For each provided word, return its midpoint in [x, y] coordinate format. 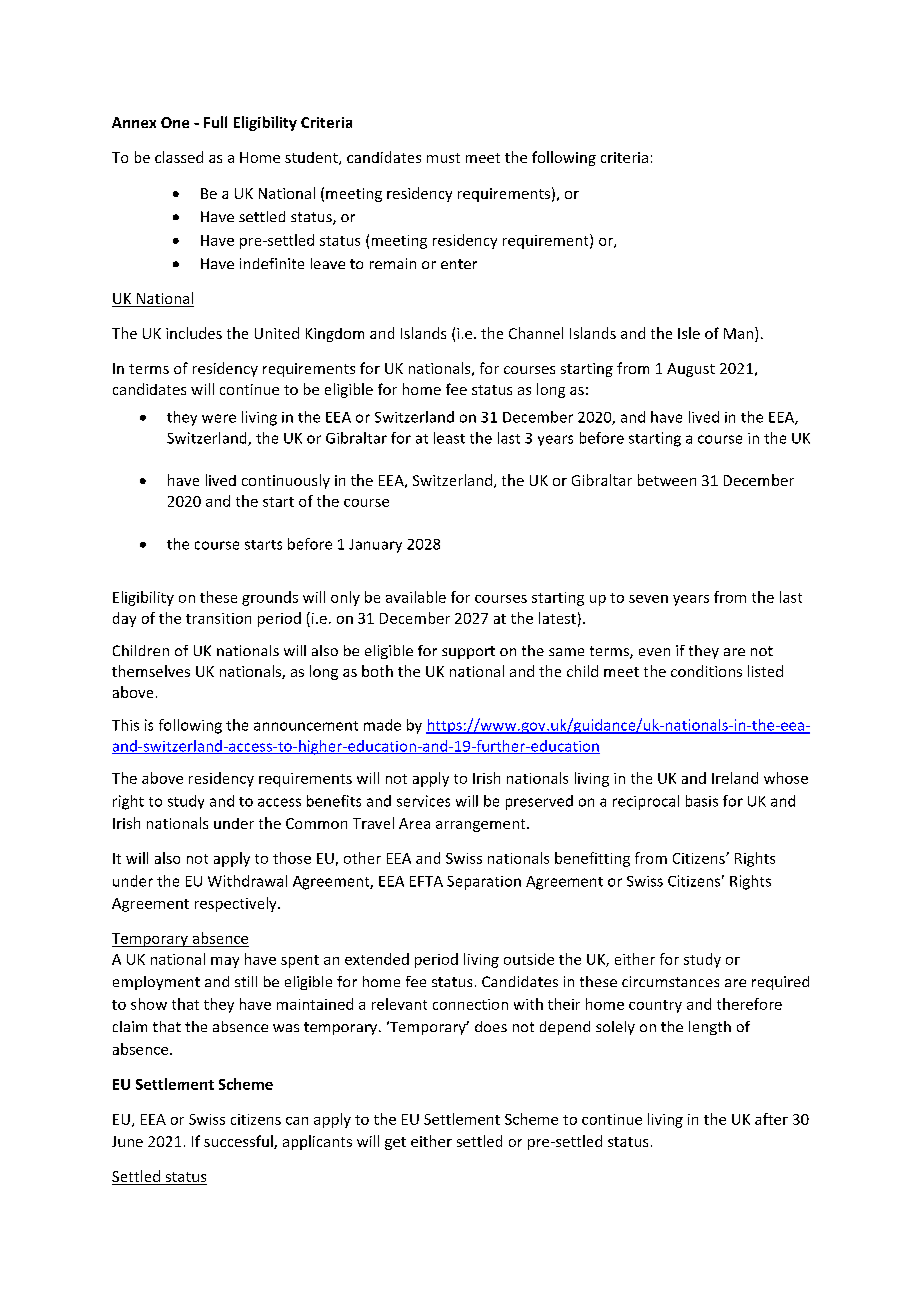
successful [239, 1142]
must [443, 158]
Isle [689, 333]
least [449, 438]
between [667, 480]
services [423, 801]
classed [179, 157]
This [125, 725]
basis [702, 801]
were [219, 418]
